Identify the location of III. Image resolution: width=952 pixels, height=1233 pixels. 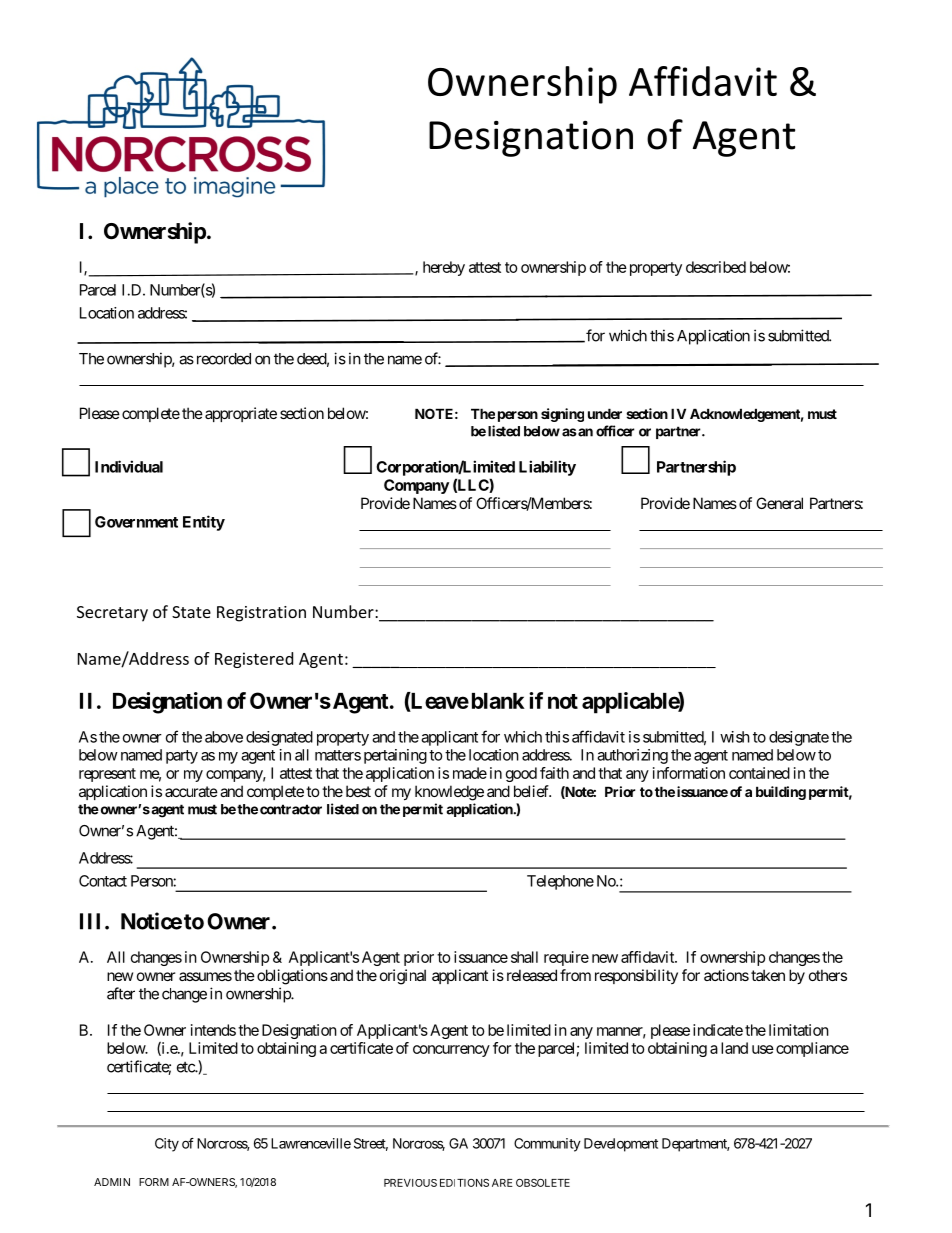
(93, 921).
